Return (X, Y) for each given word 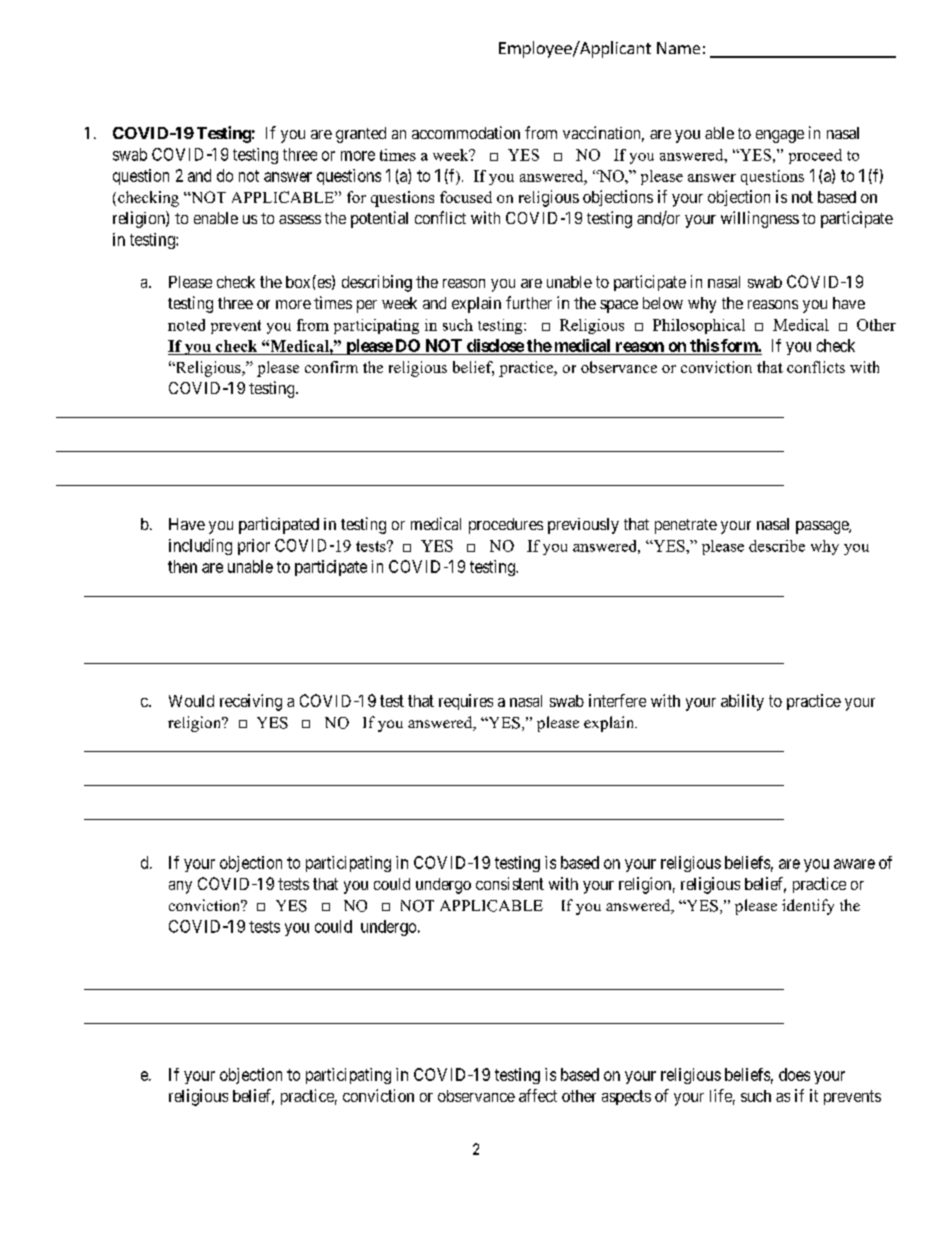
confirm (331, 367)
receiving (251, 702)
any (180, 887)
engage (780, 136)
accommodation (466, 132)
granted (361, 135)
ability (742, 702)
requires (466, 702)
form (739, 347)
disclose (494, 347)
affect (538, 1095)
